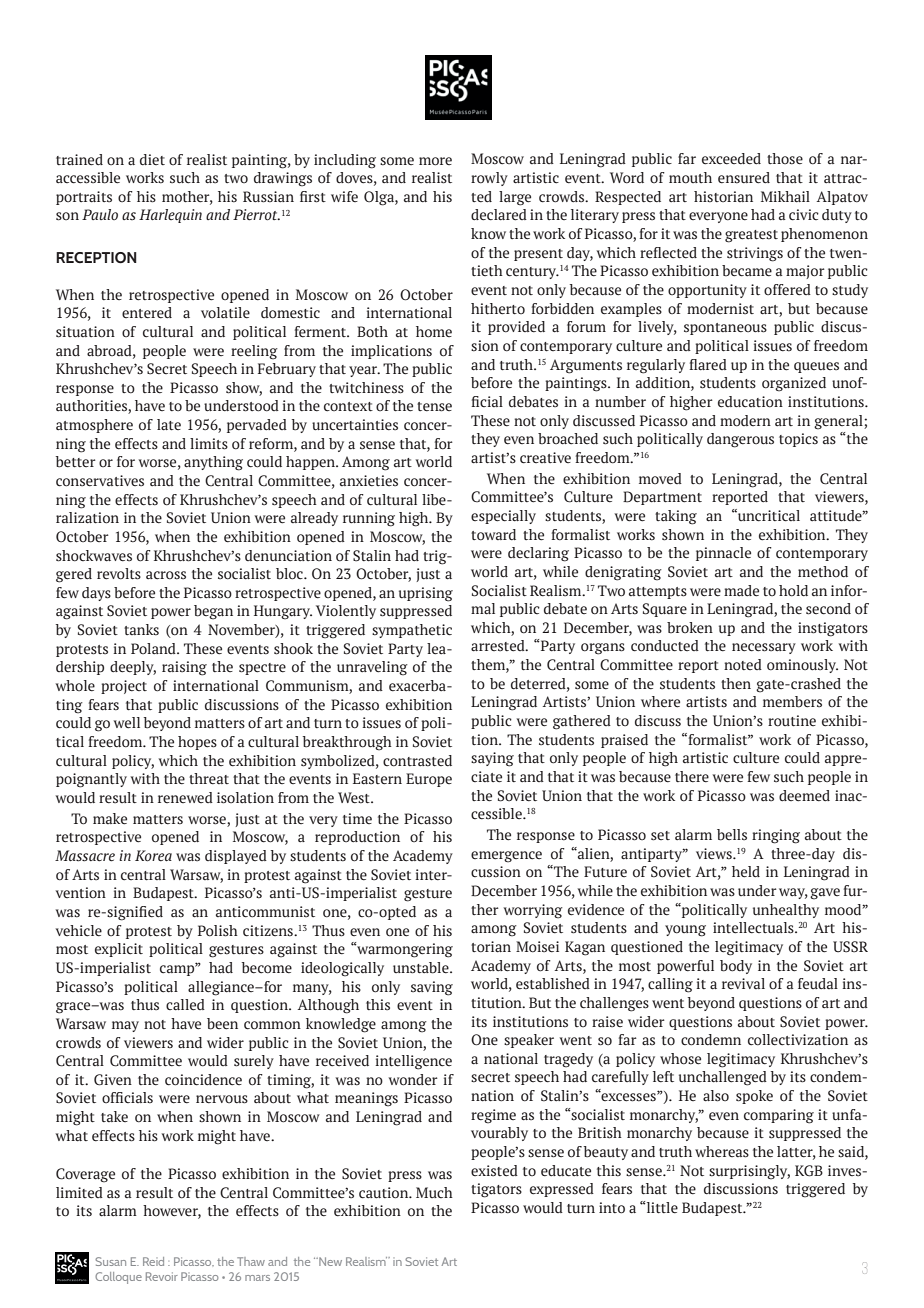  Describe the element at coordinates (435, 161) in the screenshot. I see `more` at that location.
